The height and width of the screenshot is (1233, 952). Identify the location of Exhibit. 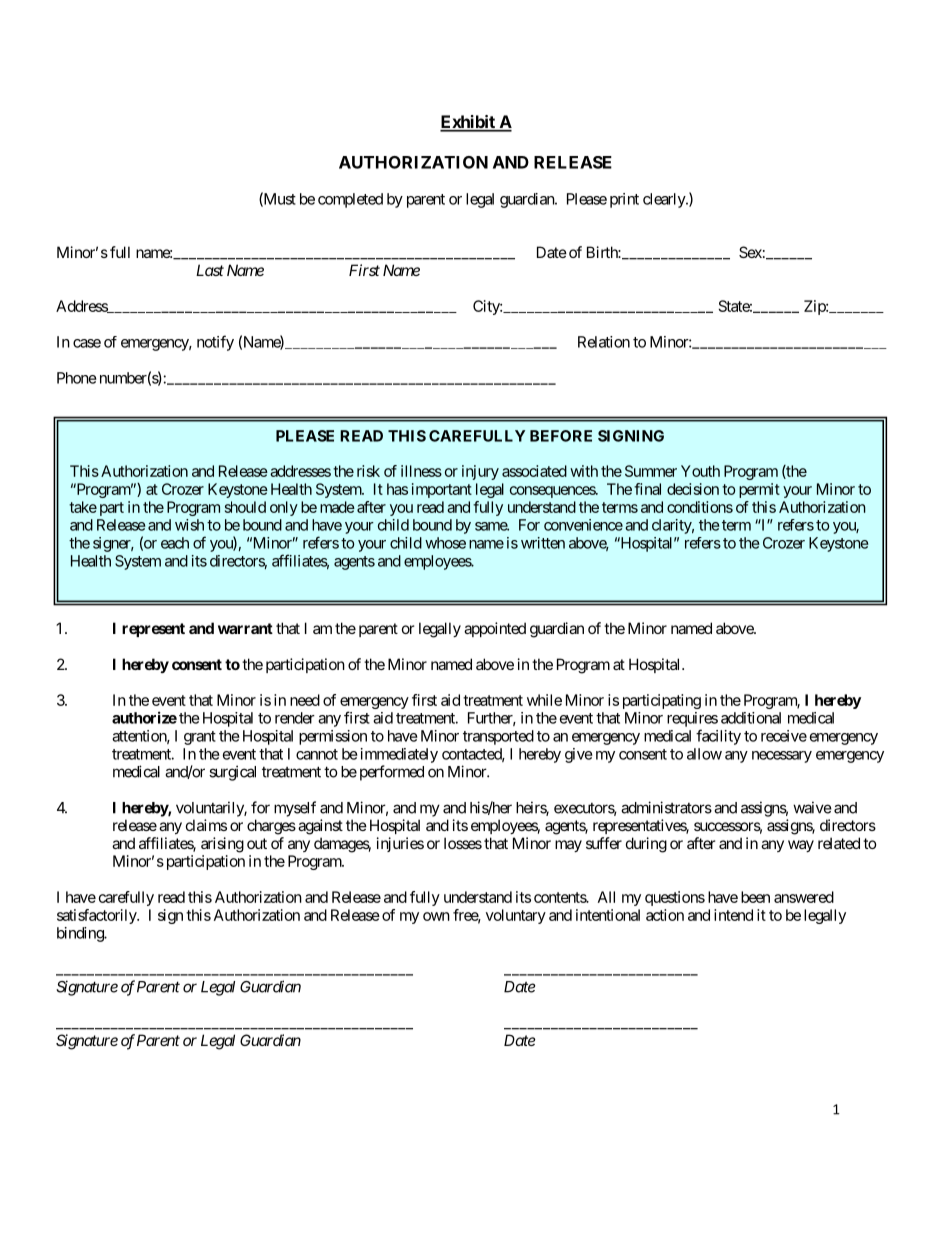
(468, 123).
